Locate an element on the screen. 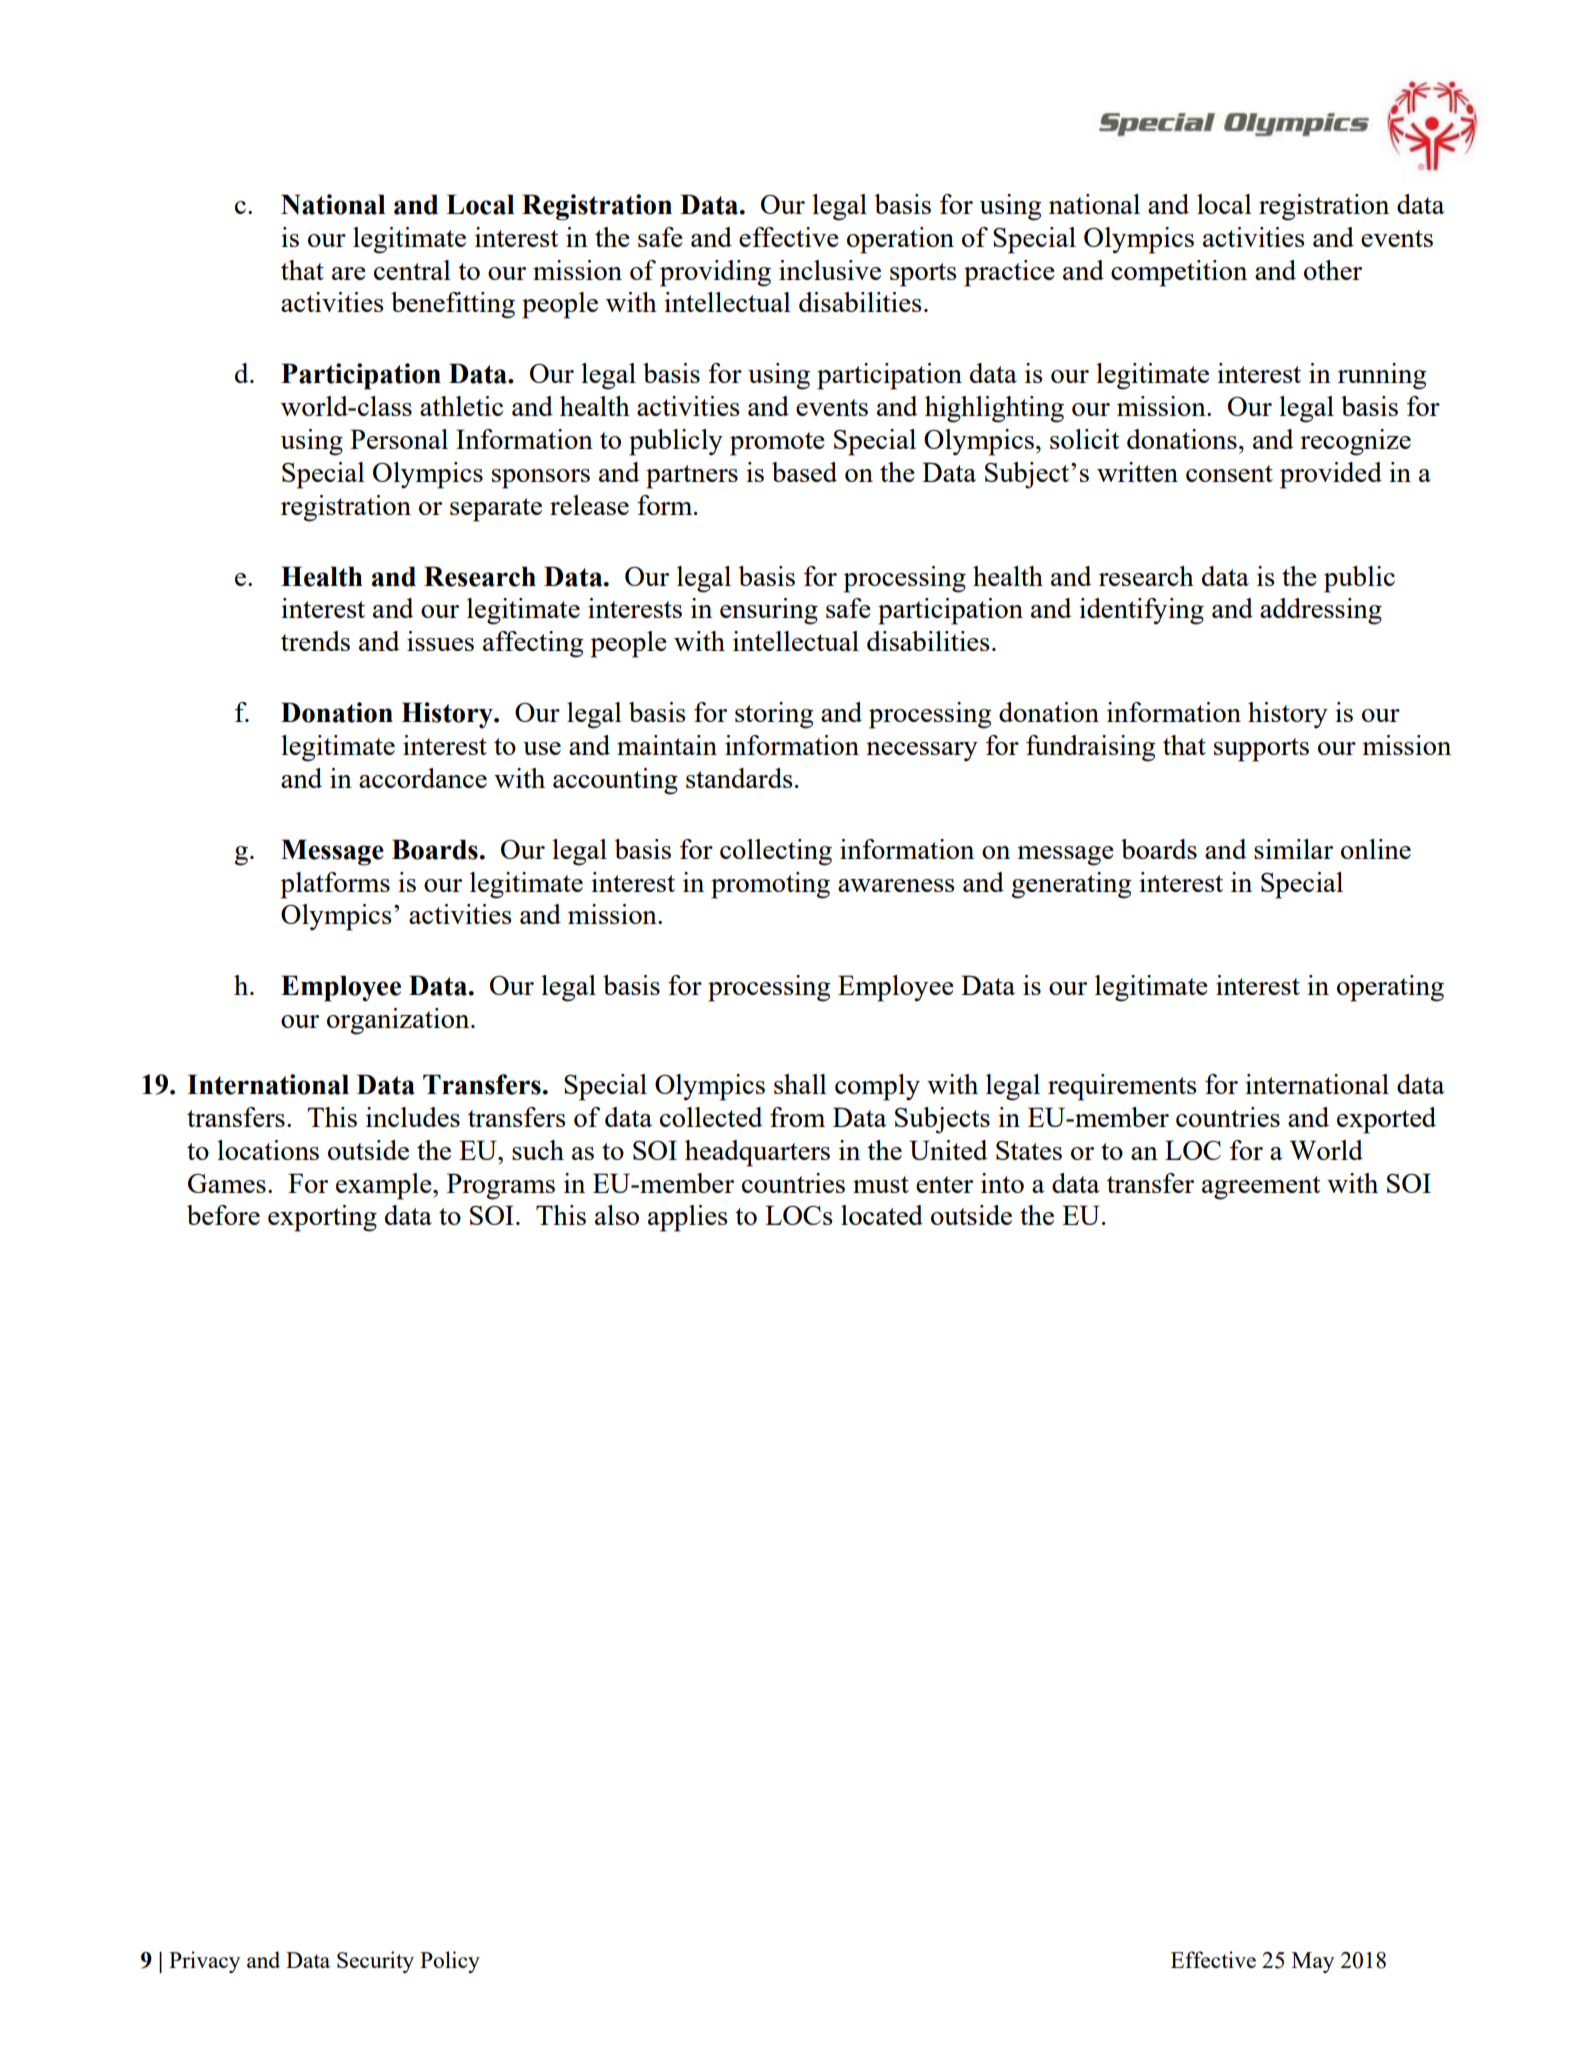 The height and width of the screenshot is (2060, 1592). trends is located at coordinates (315, 641).
